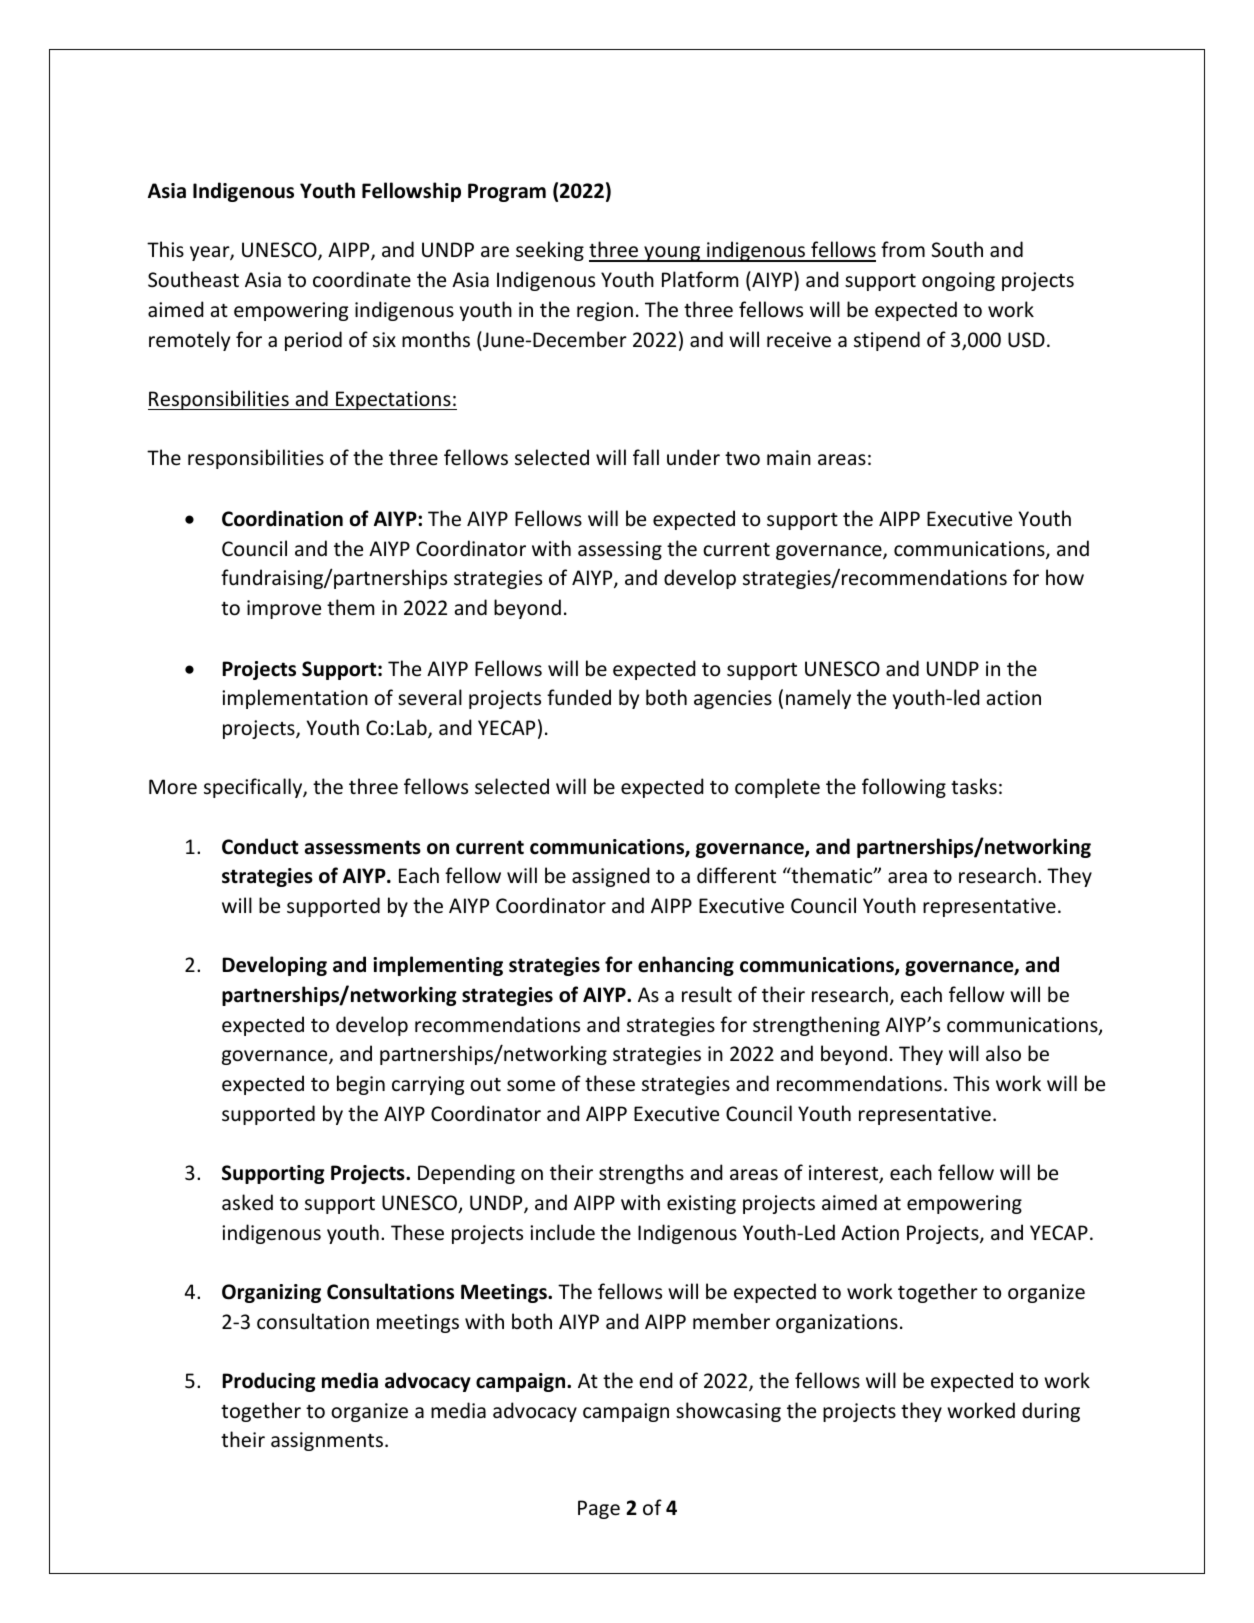  I want to click on seeking, so click(550, 251).
